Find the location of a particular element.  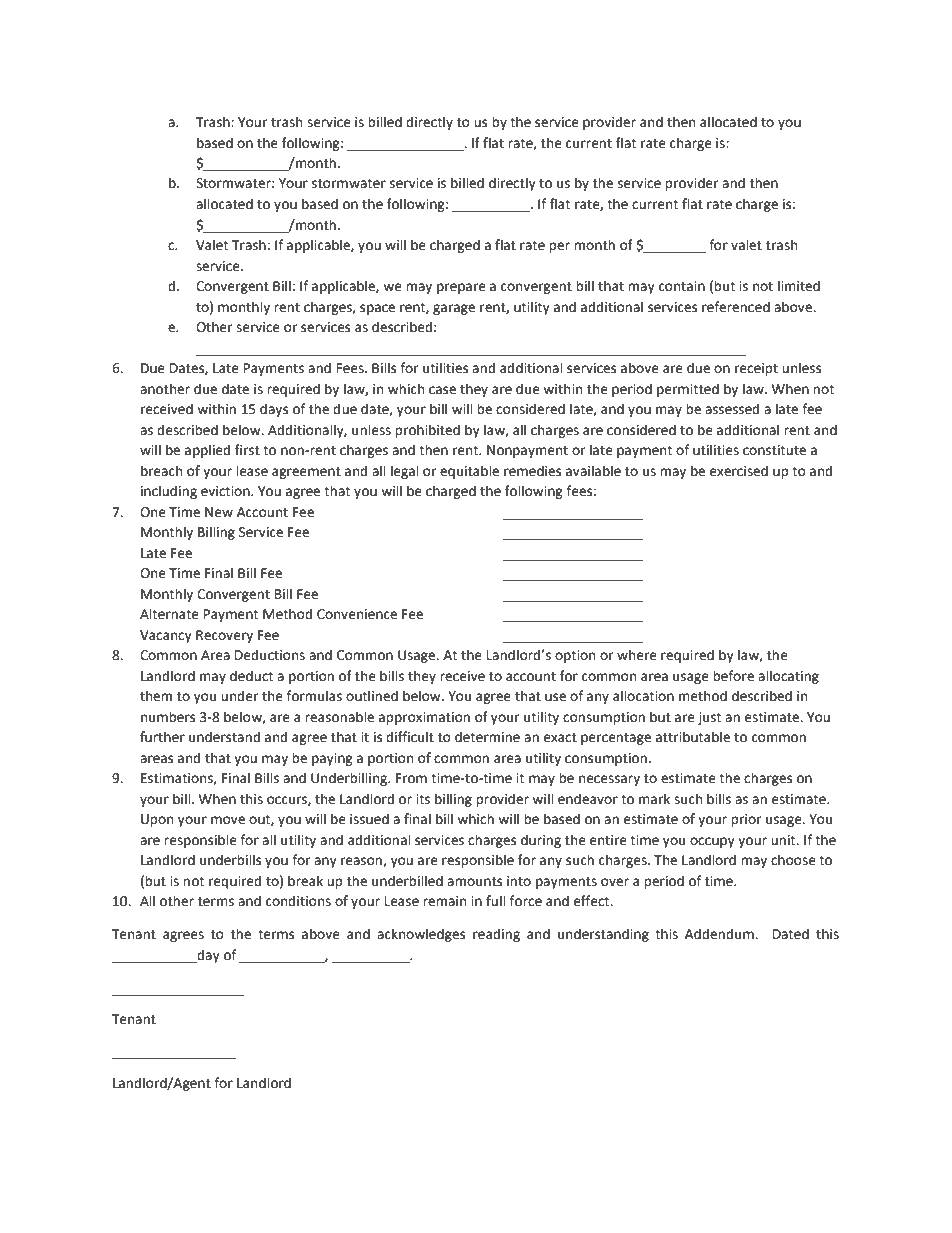

full is located at coordinates (496, 900).
